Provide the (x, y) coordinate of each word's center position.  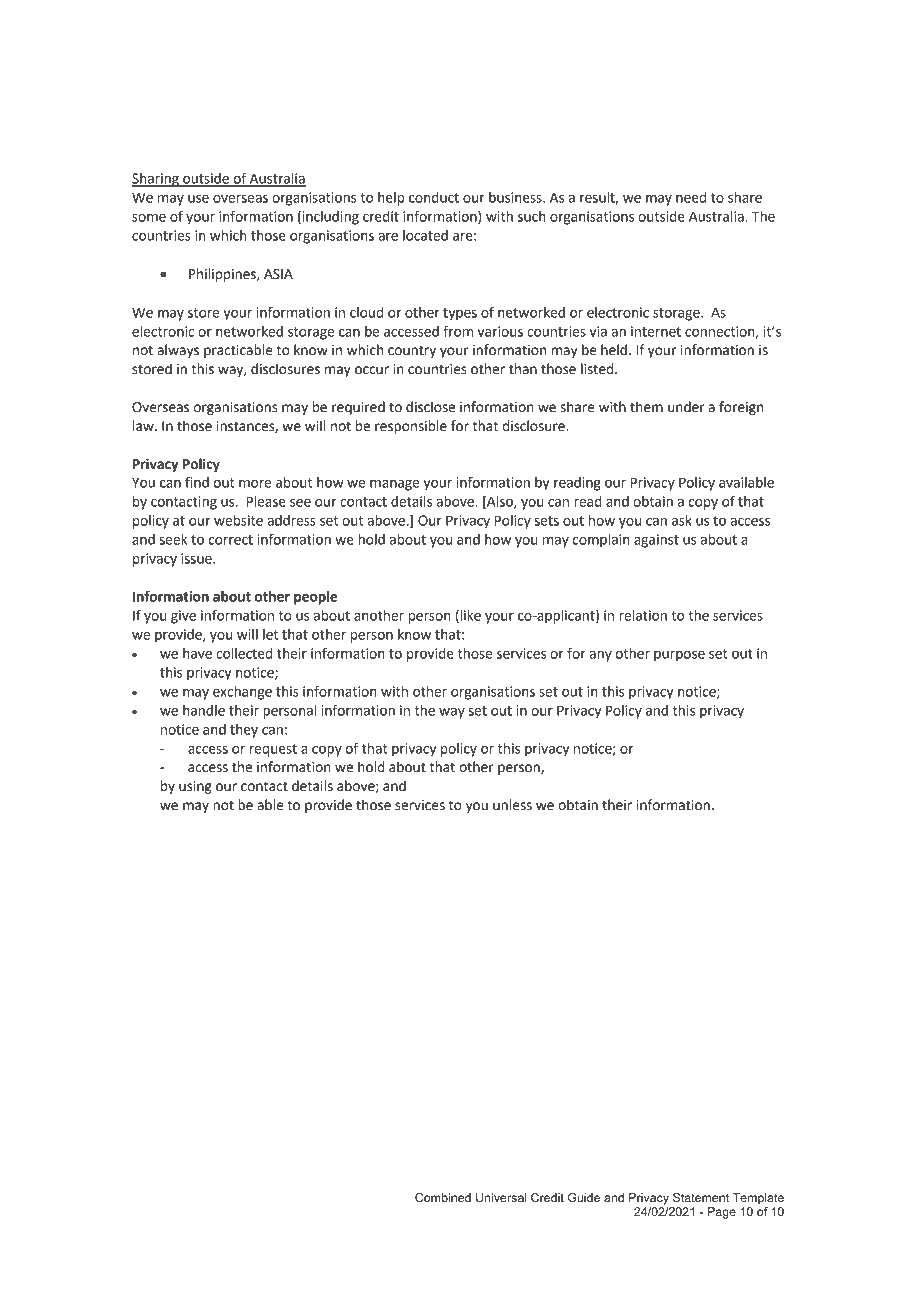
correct (231, 540)
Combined (443, 1197)
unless (512, 805)
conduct (434, 197)
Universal (501, 1197)
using (195, 787)
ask (682, 520)
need (691, 197)
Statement (701, 1197)
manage (395, 485)
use (198, 199)
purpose (679, 656)
